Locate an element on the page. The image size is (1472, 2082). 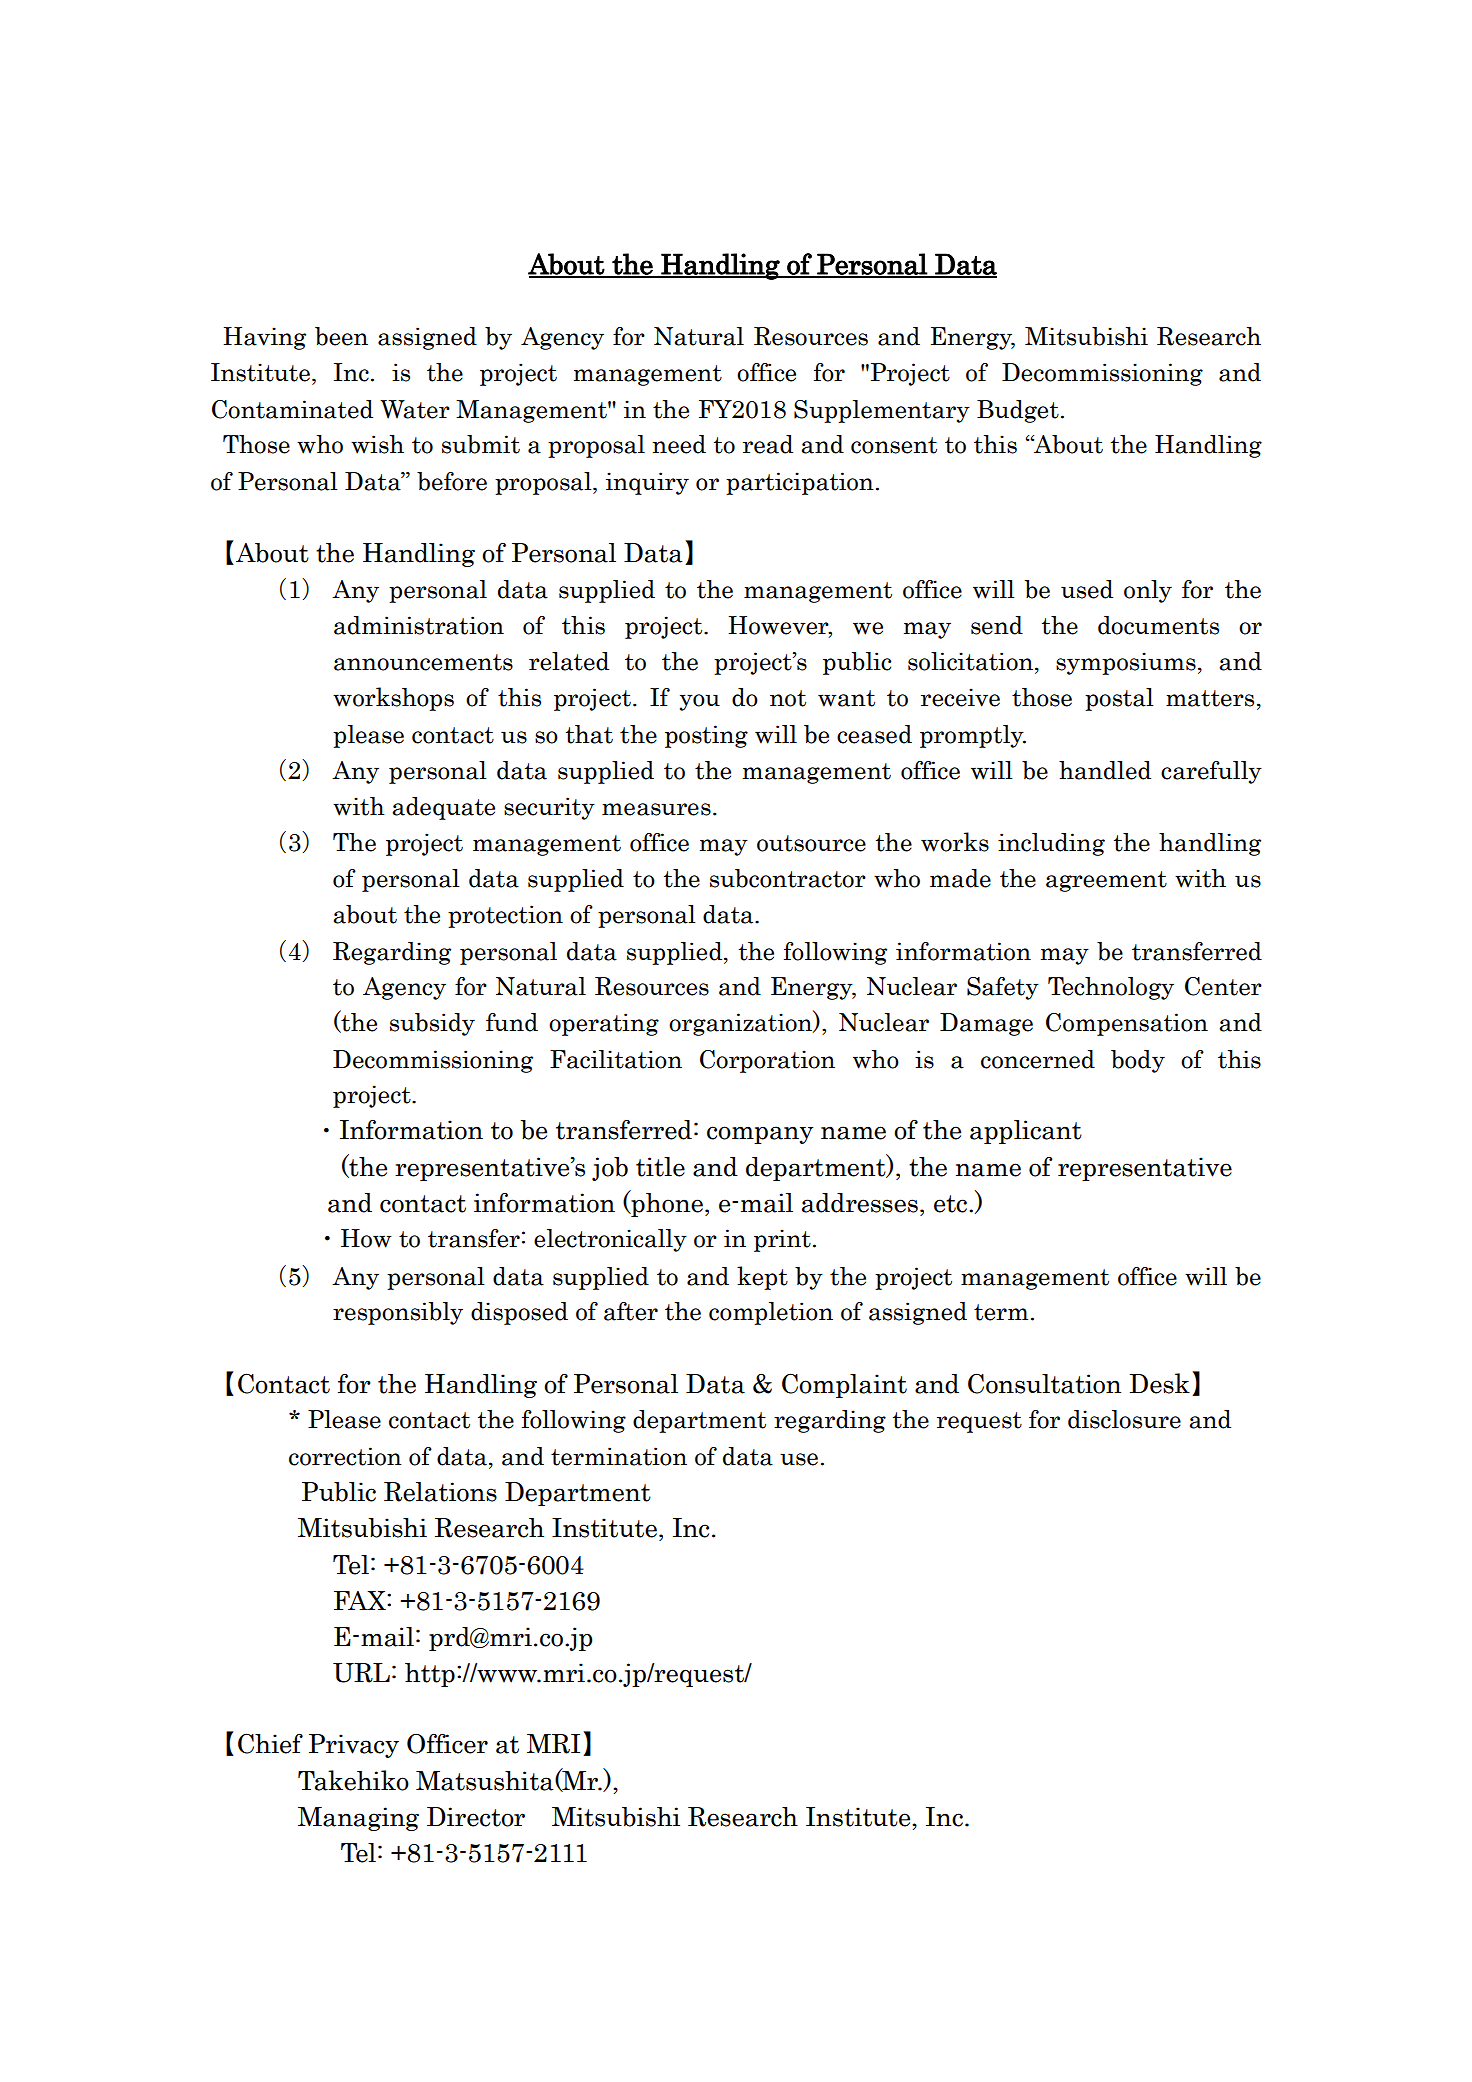
body is located at coordinates (1138, 1061).
